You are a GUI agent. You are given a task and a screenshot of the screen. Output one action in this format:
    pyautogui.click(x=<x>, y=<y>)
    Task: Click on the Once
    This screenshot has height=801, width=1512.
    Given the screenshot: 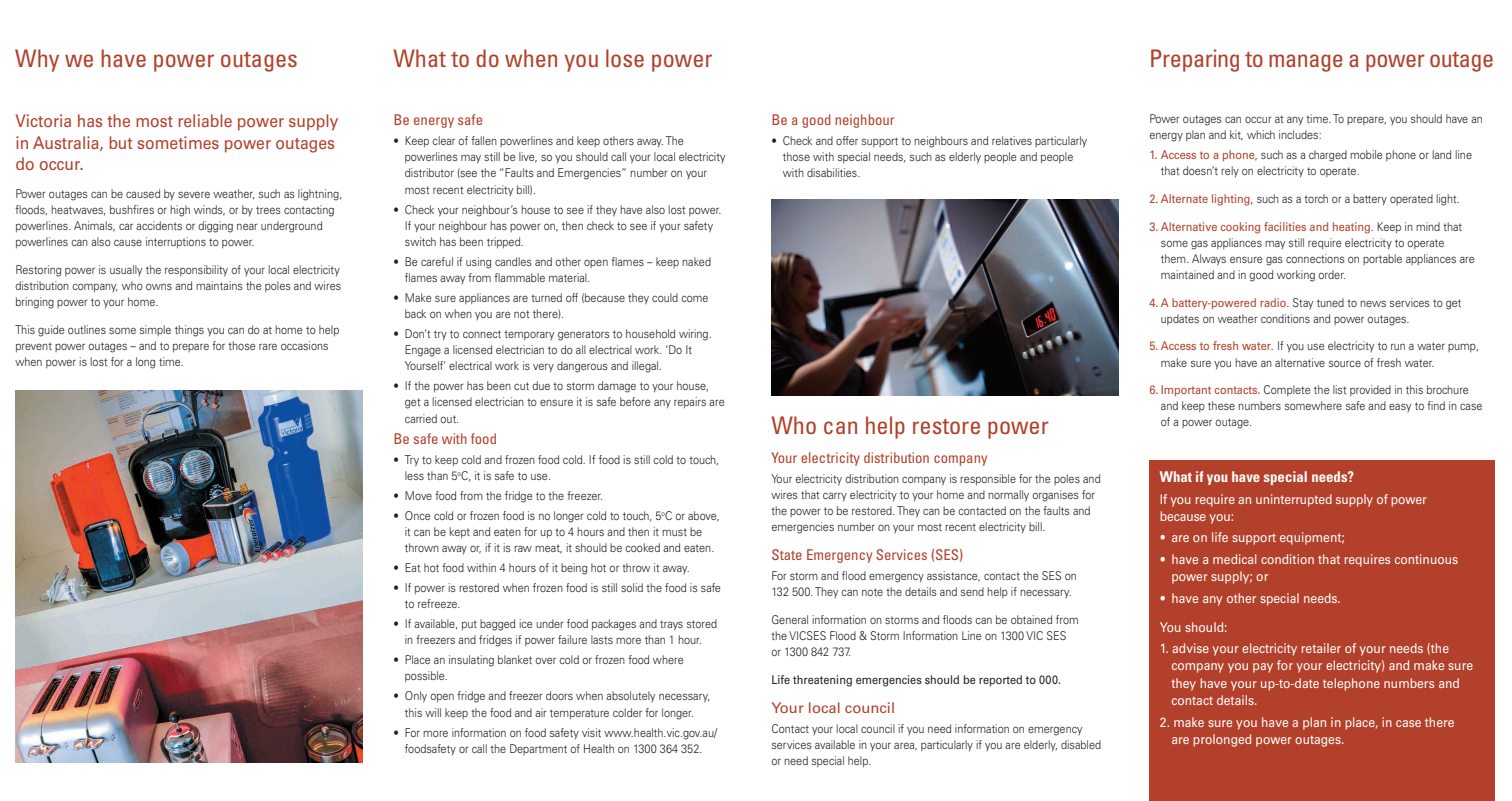 What is the action you would take?
    pyautogui.click(x=417, y=515)
